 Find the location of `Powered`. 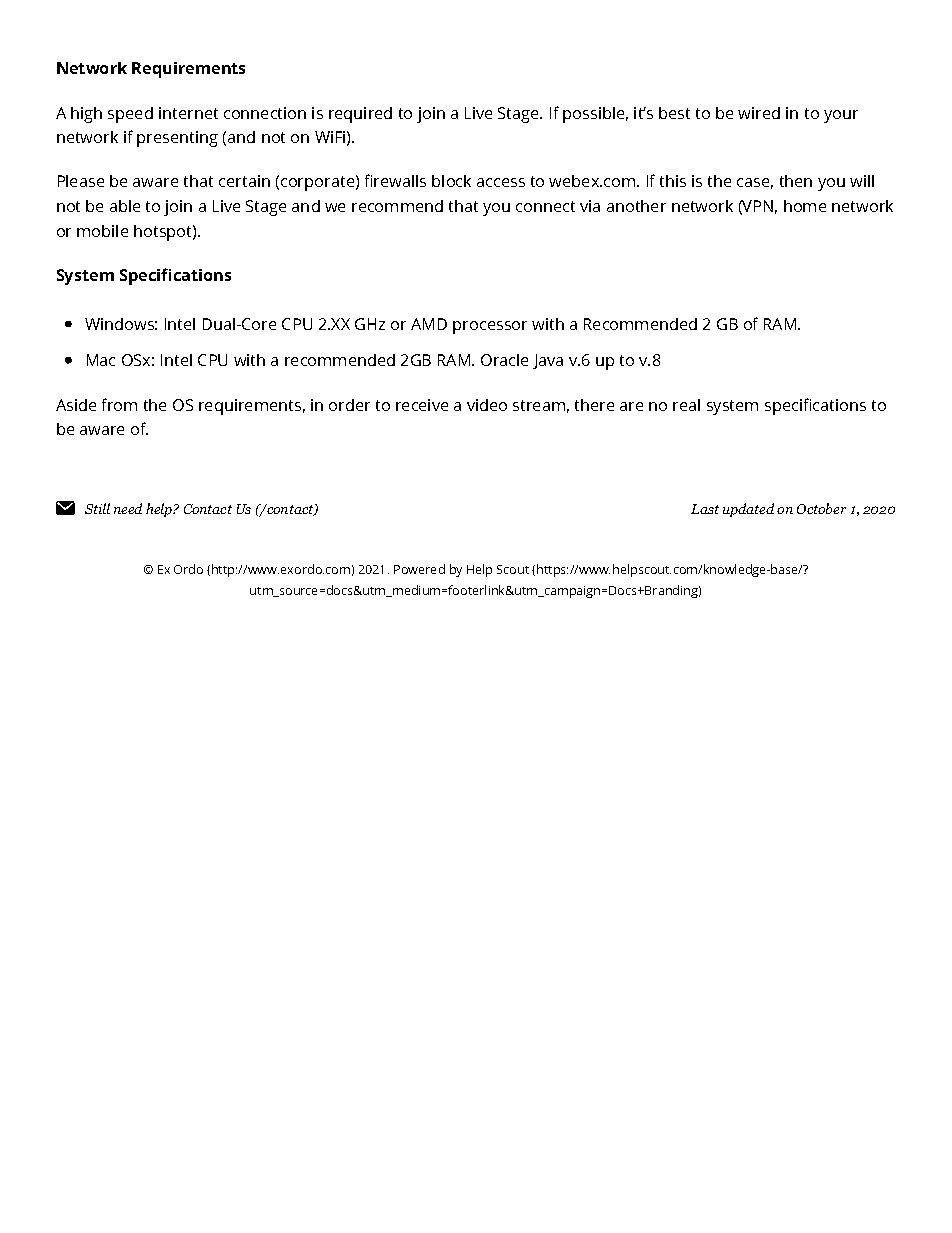

Powered is located at coordinates (419, 569).
